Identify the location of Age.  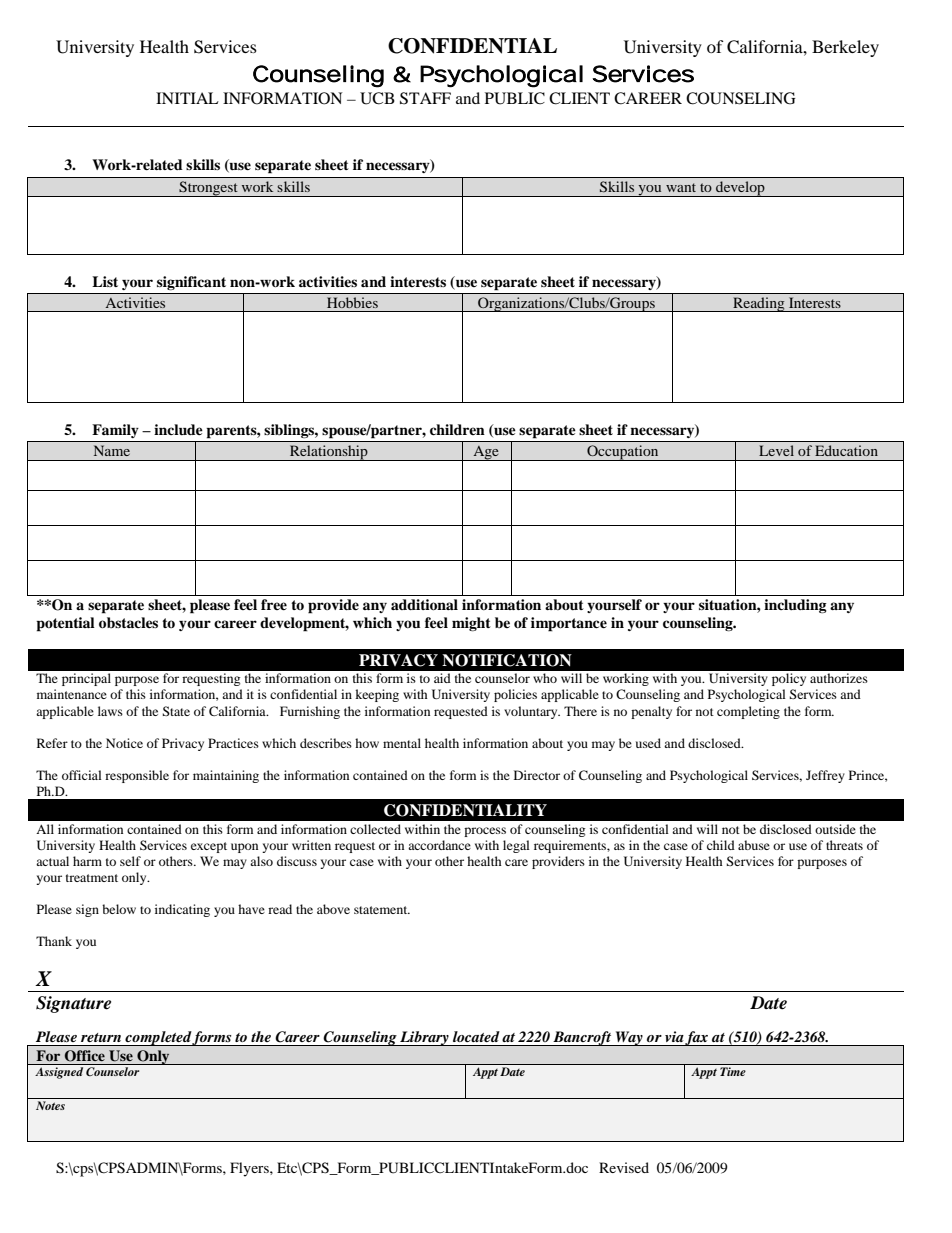
(486, 453).
